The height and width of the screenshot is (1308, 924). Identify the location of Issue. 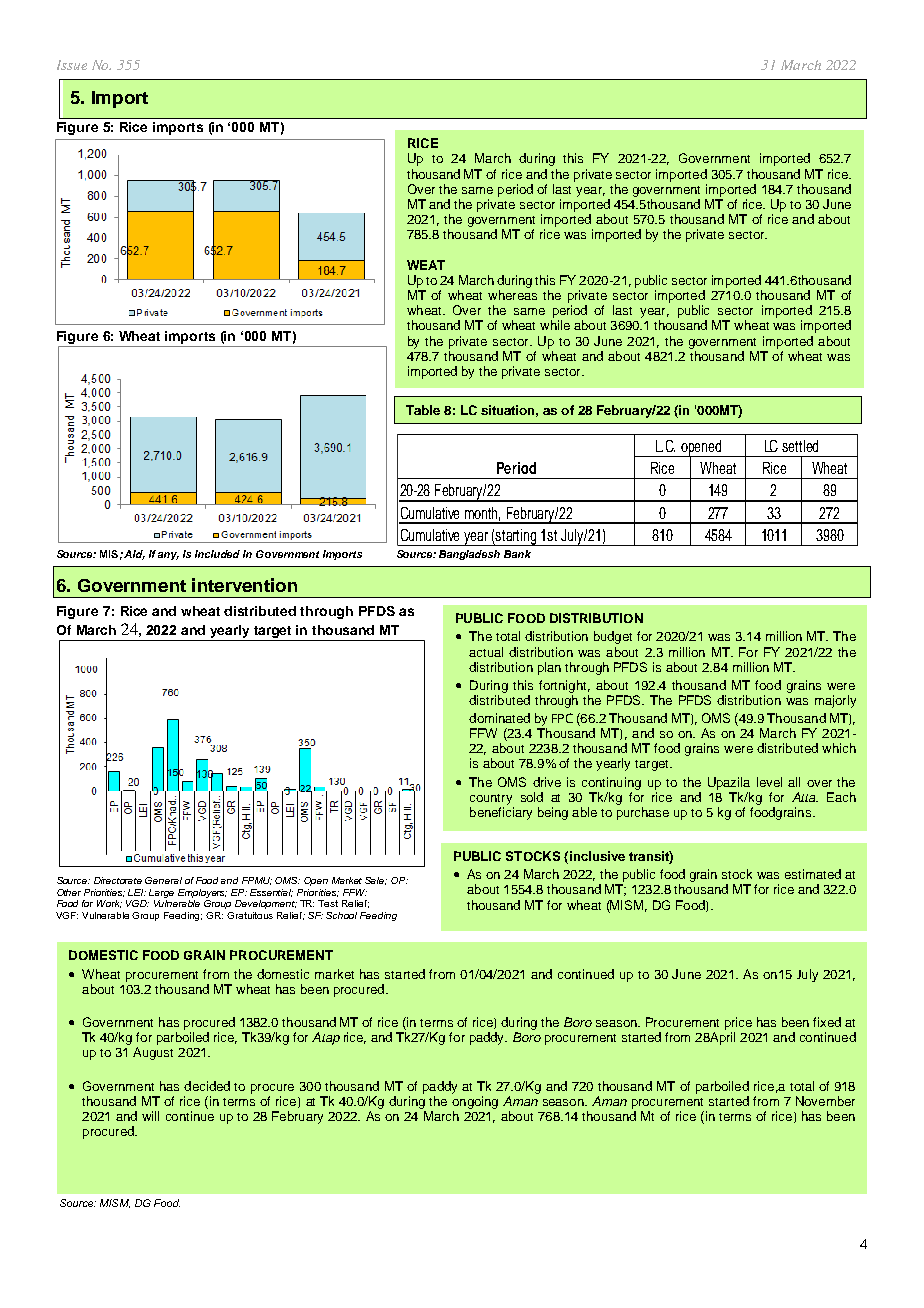
(72, 65).
